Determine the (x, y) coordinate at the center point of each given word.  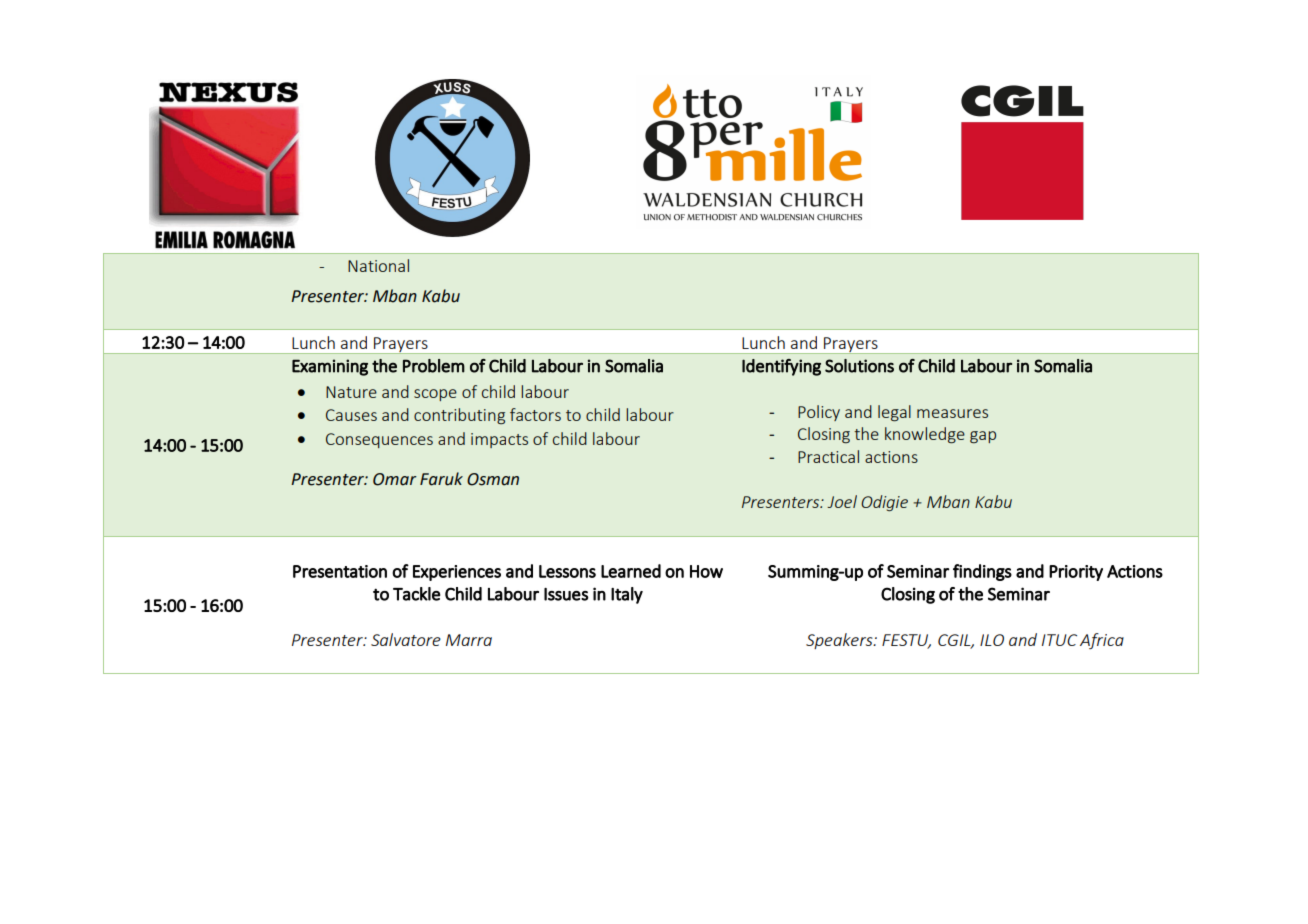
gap (983, 437)
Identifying (781, 367)
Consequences (379, 440)
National (378, 265)
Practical (828, 456)
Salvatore (406, 639)
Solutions (859, 366)
